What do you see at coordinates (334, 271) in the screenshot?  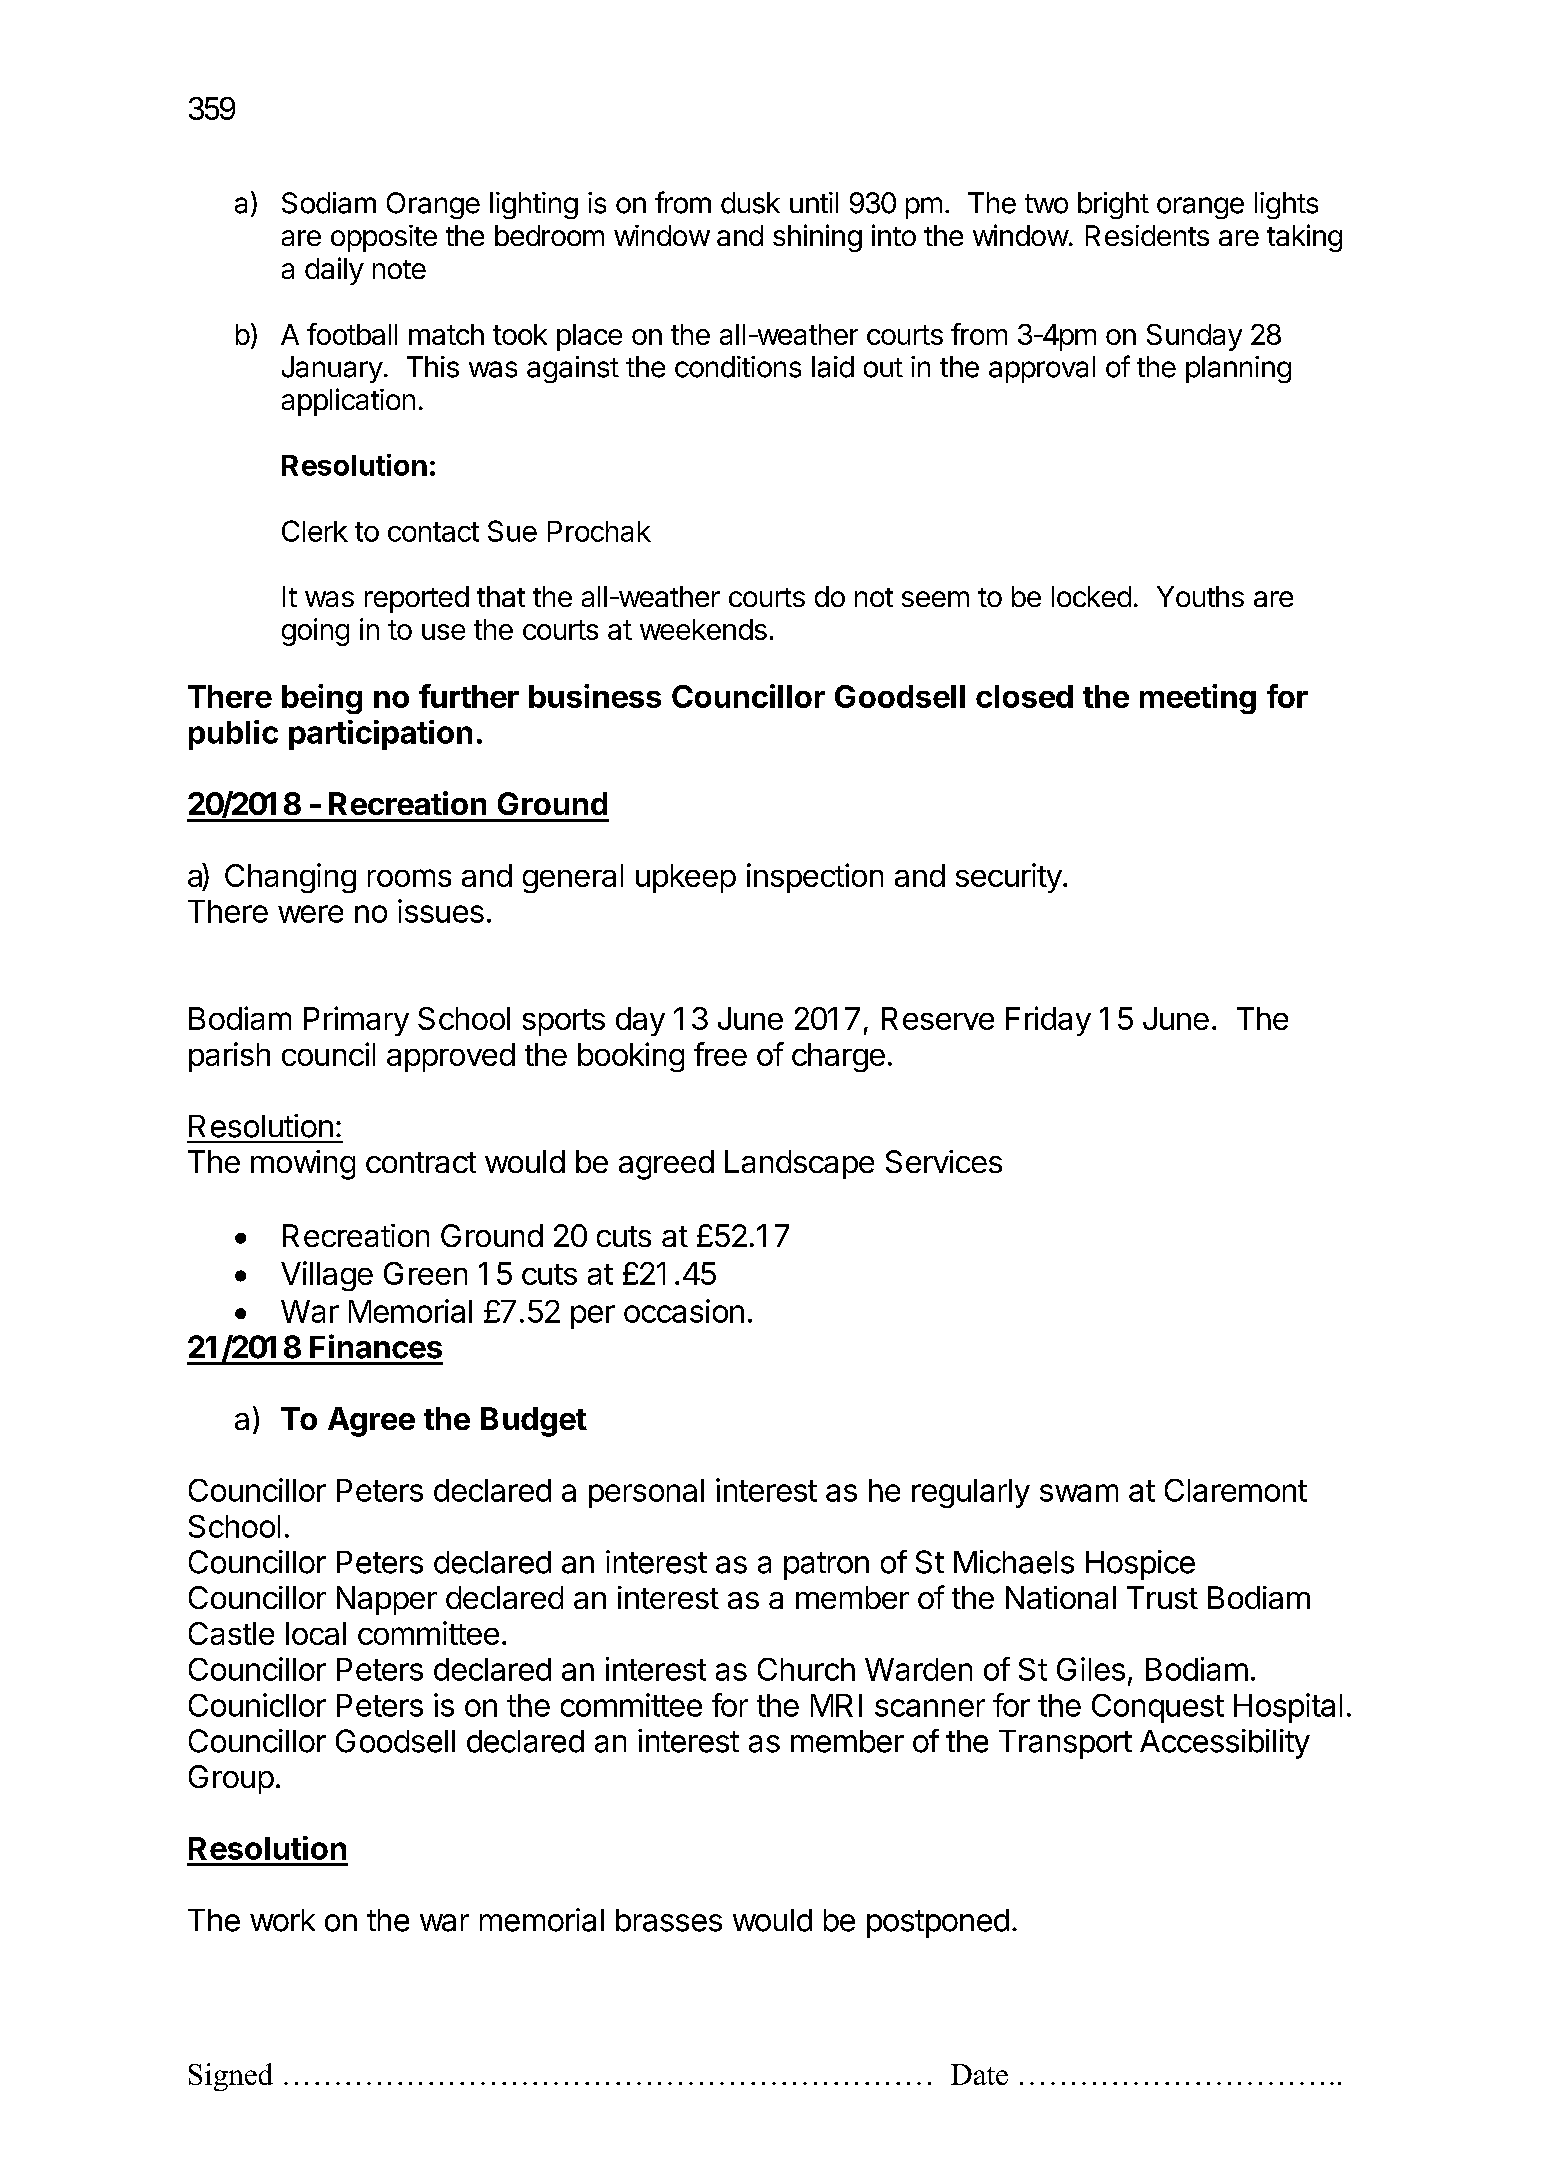 I see `daily` at bounding box center [334, 271].
